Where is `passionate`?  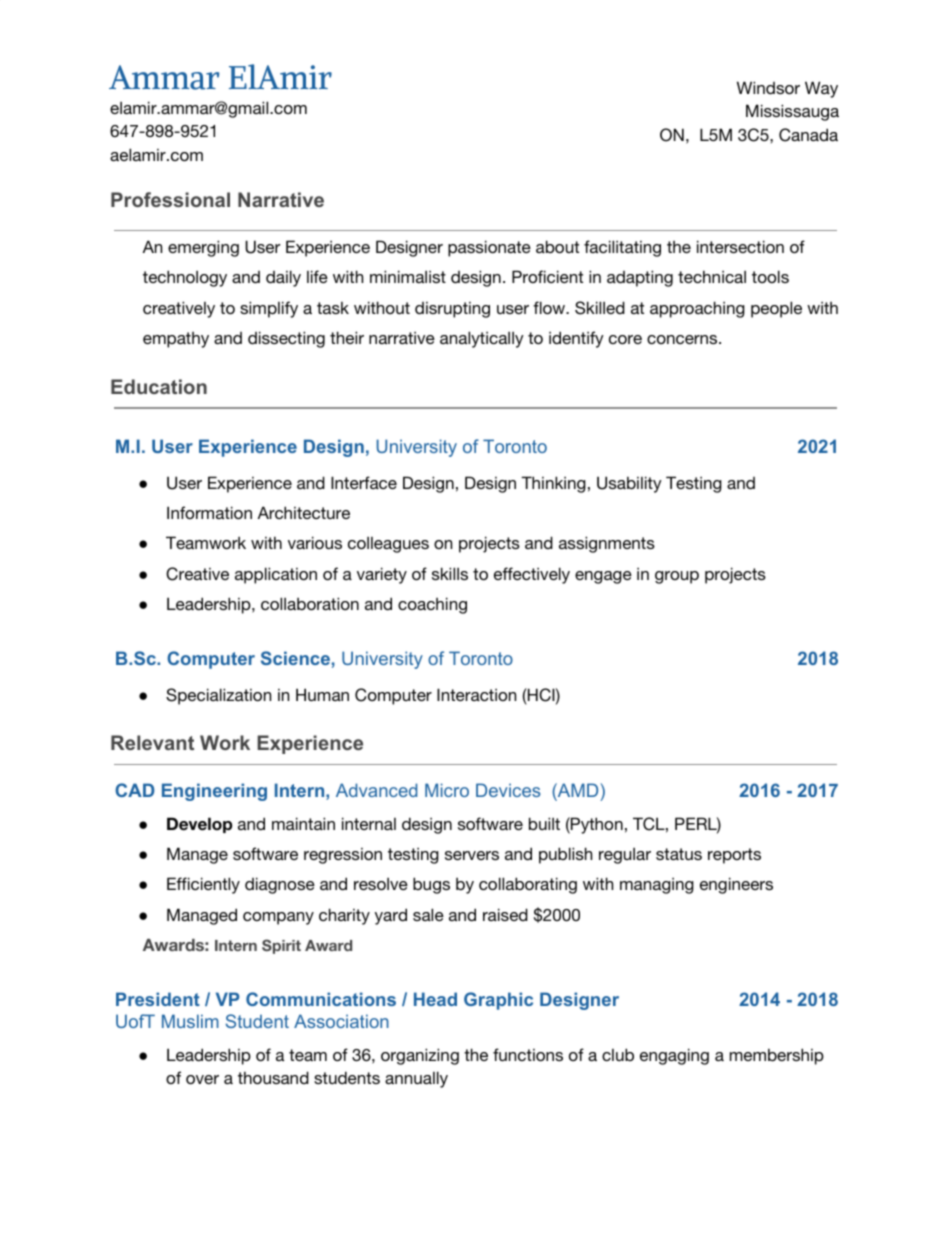 passionate is located at coordinates (489, 248).
